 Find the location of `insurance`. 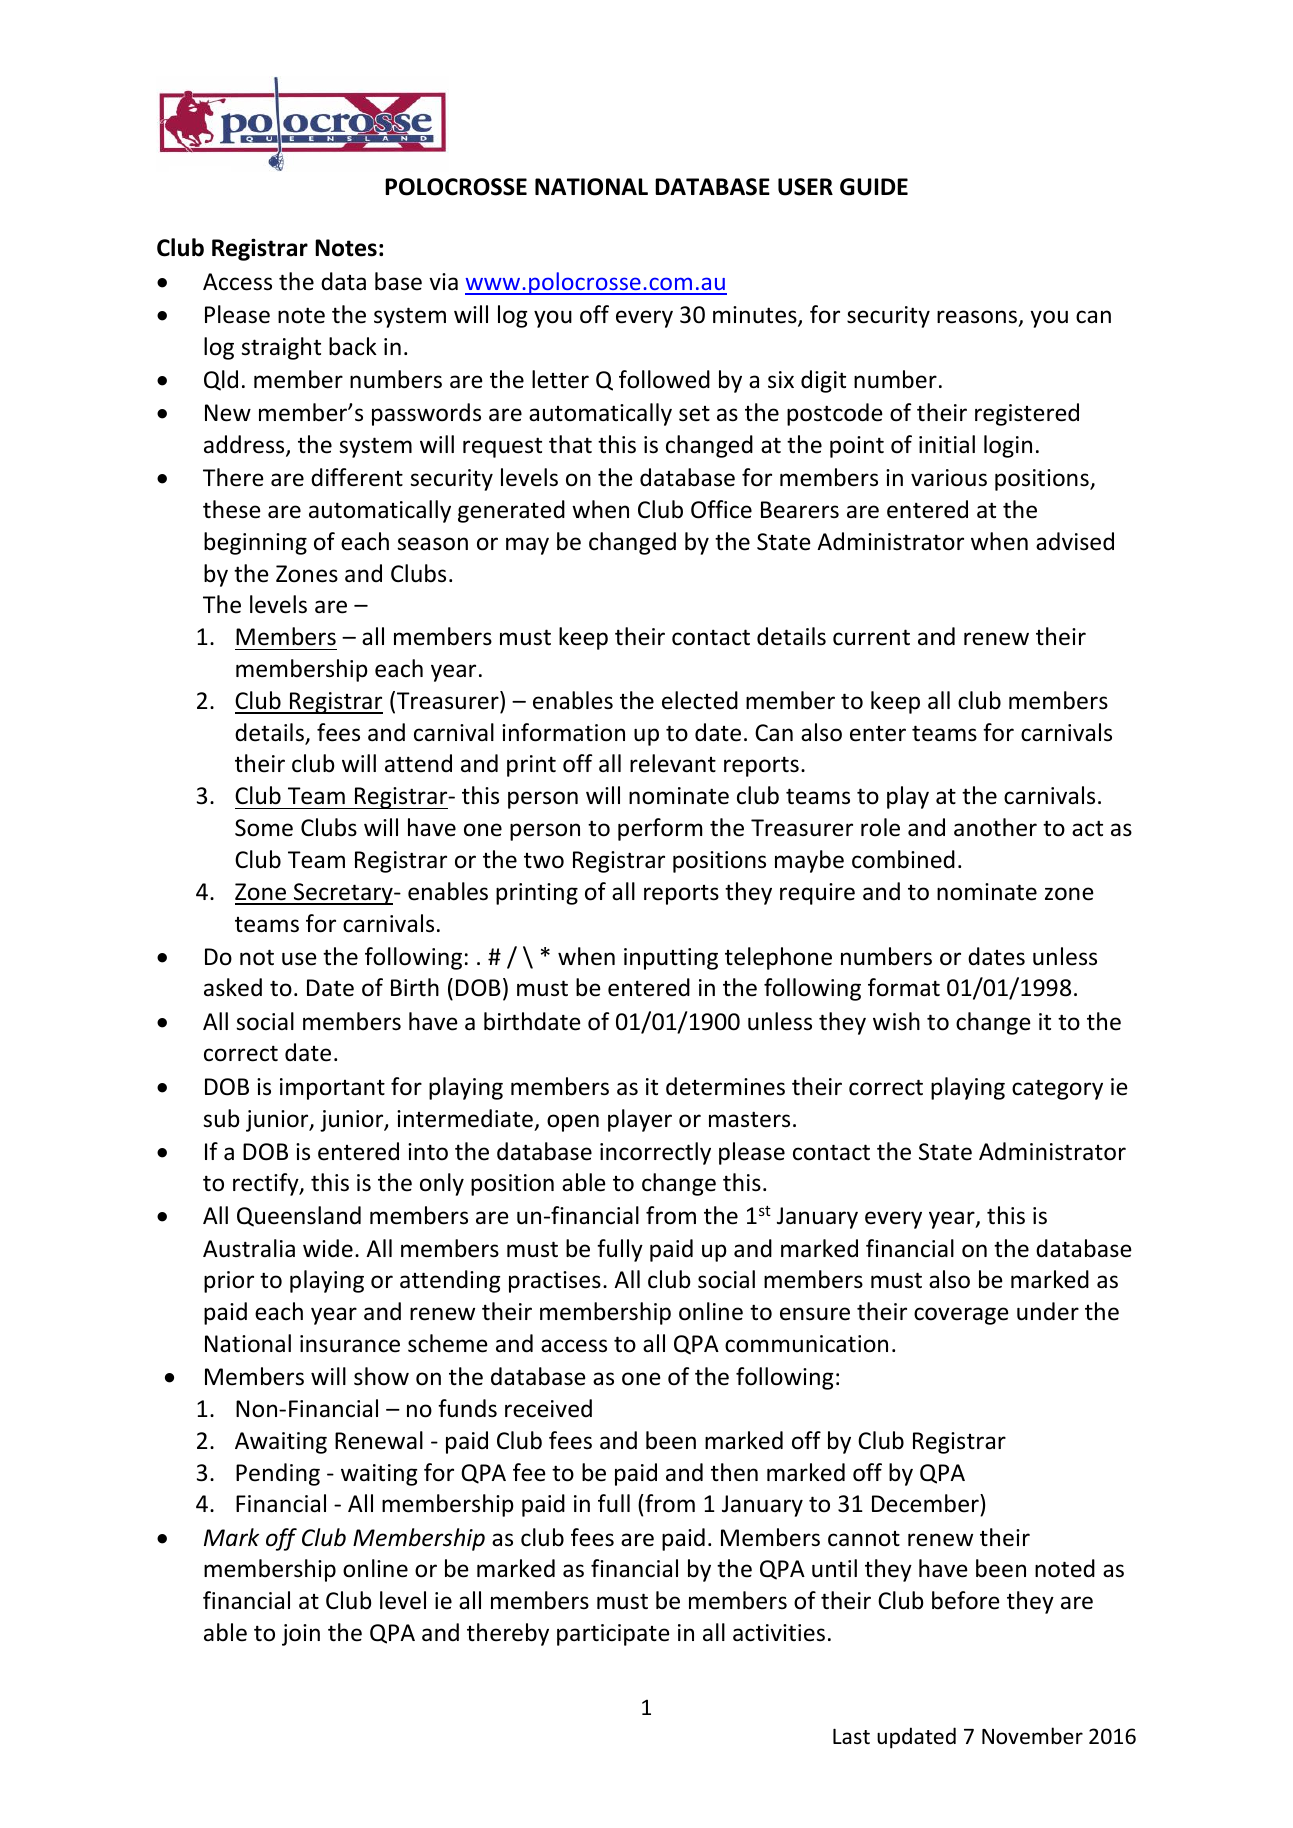

insurance is located at coordinates (350, 1344).
